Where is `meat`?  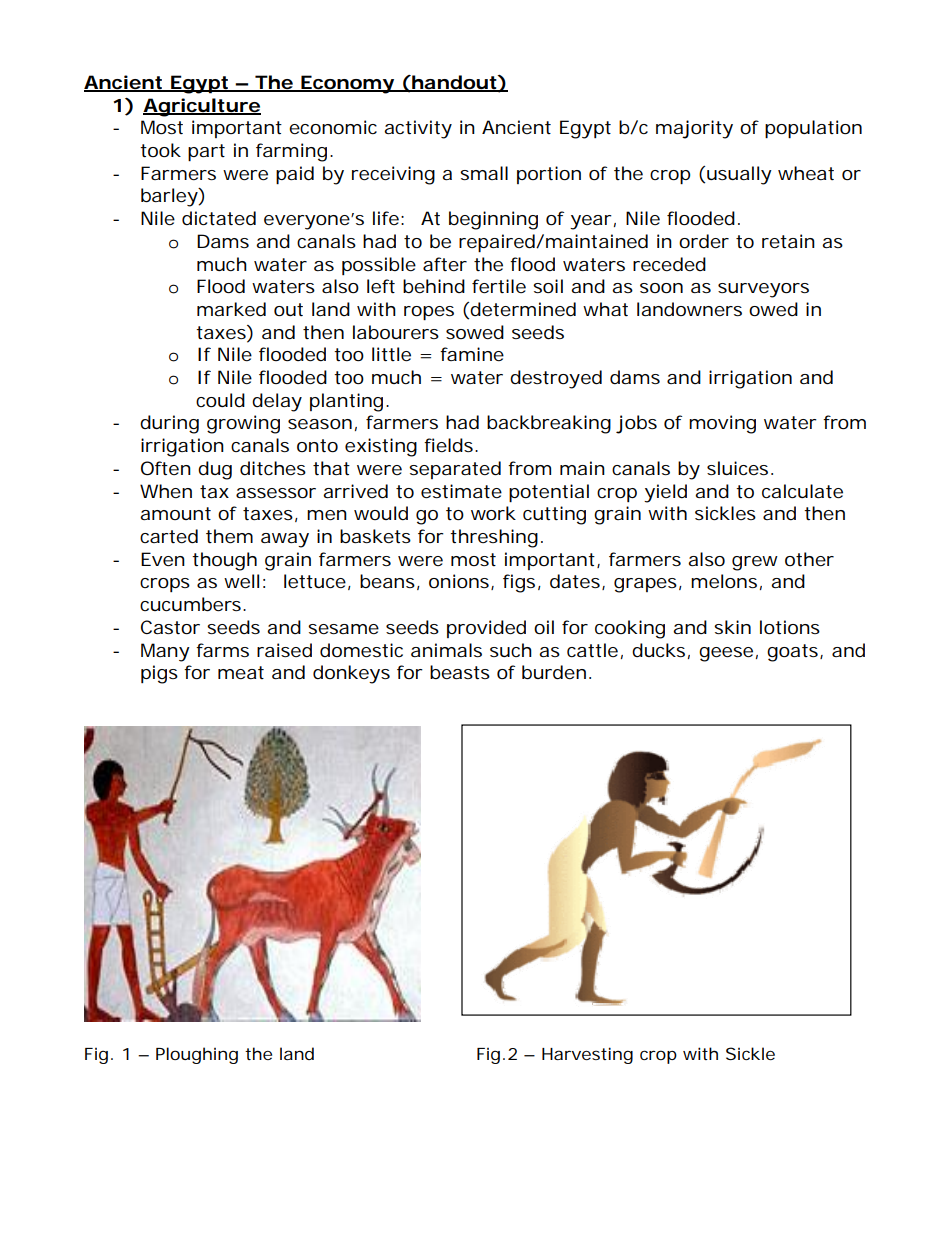 meat is located at coordinates (241, 672).
